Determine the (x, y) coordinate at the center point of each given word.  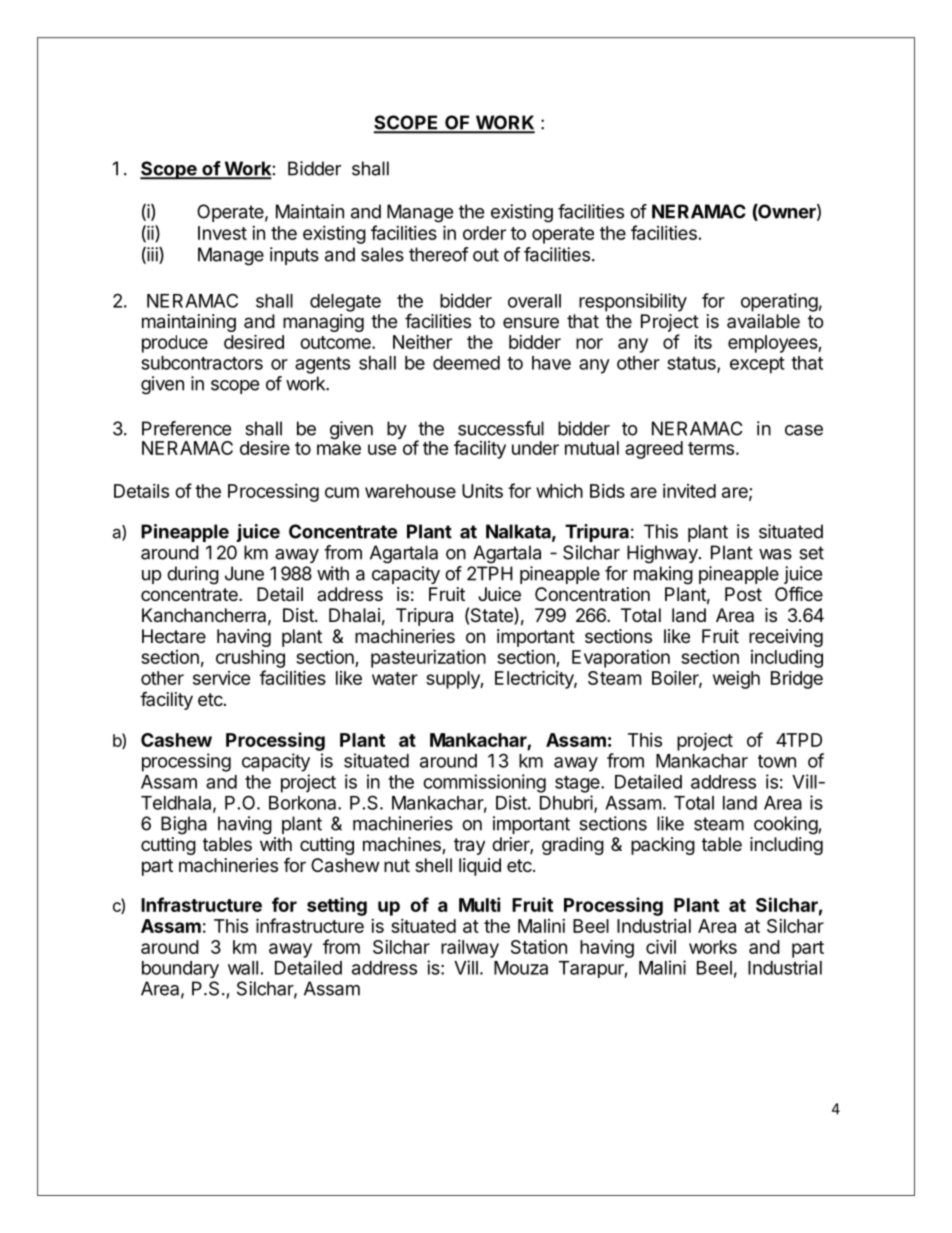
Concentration (592, 594)
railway (470, 949)
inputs (294, 256)
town (777, 761)
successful (501, 428)
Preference (186, 428)
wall (243, 968)
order (484, 233)
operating (779, 302)
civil (661, 946)
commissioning (484, 783)
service (222, 678)
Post (743, 594)
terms (711, 448)
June (244, 573)
